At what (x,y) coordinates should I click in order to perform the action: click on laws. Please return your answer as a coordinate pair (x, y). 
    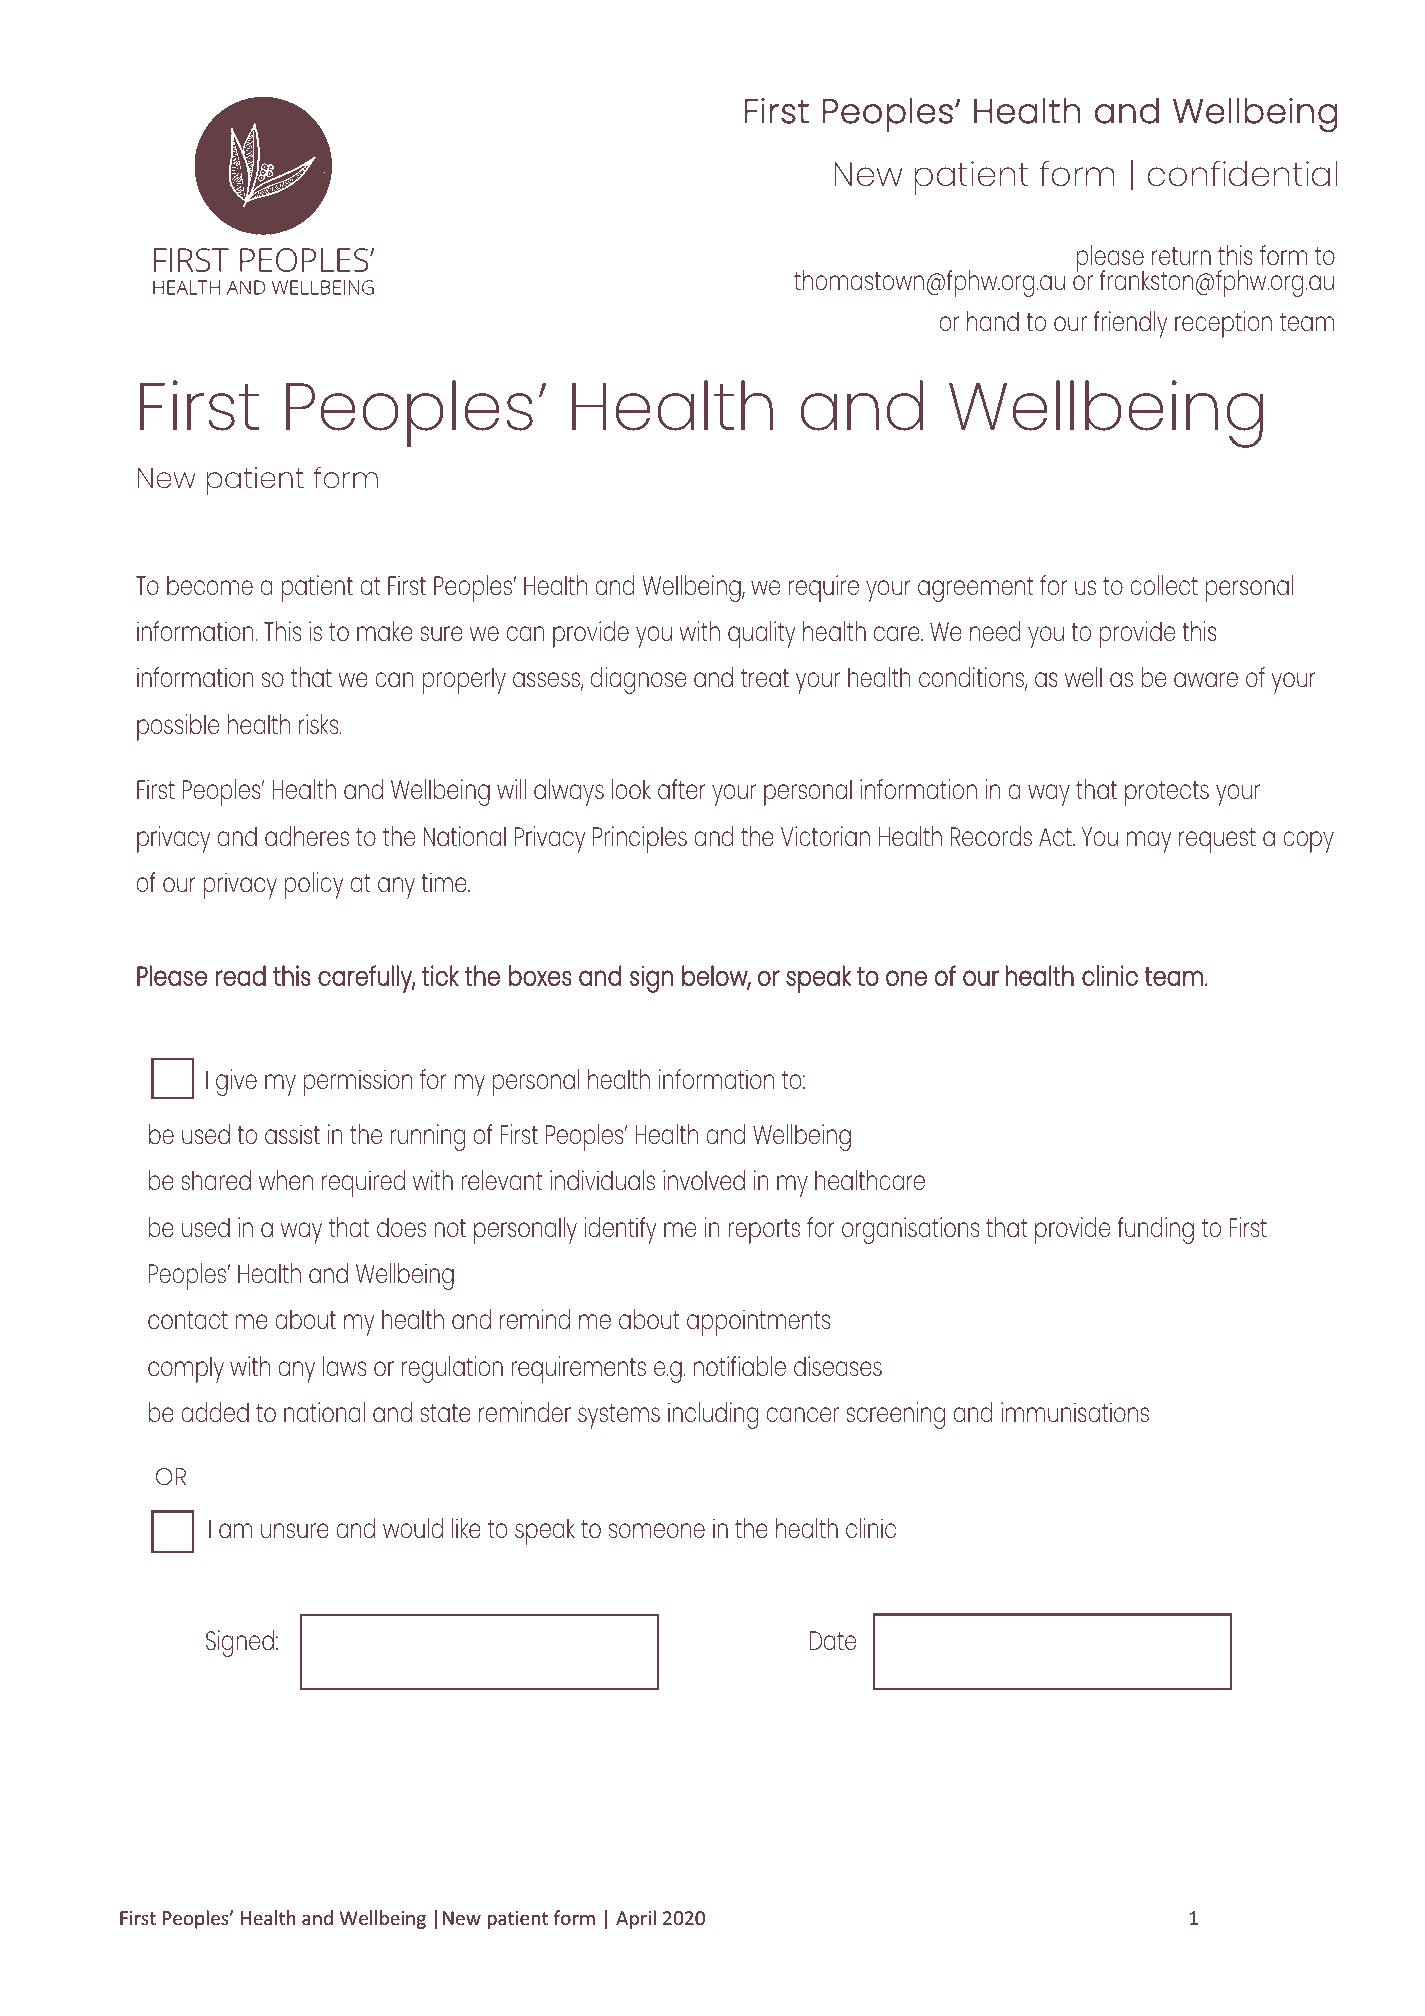
    Looking at the image, I should click on (344, 1366).
